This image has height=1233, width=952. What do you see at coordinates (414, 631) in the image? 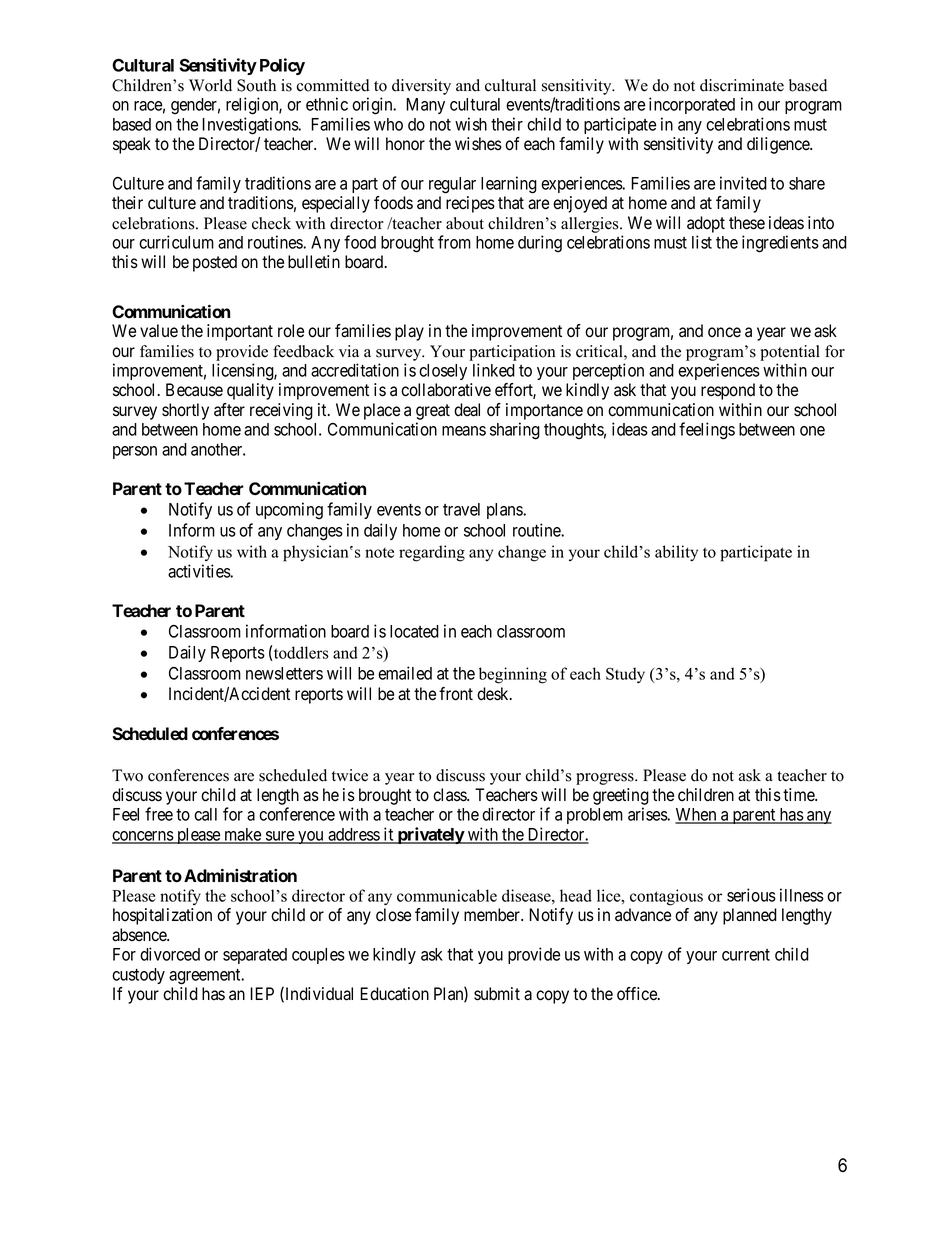
I see `located` at bounding box center [414, 631].
